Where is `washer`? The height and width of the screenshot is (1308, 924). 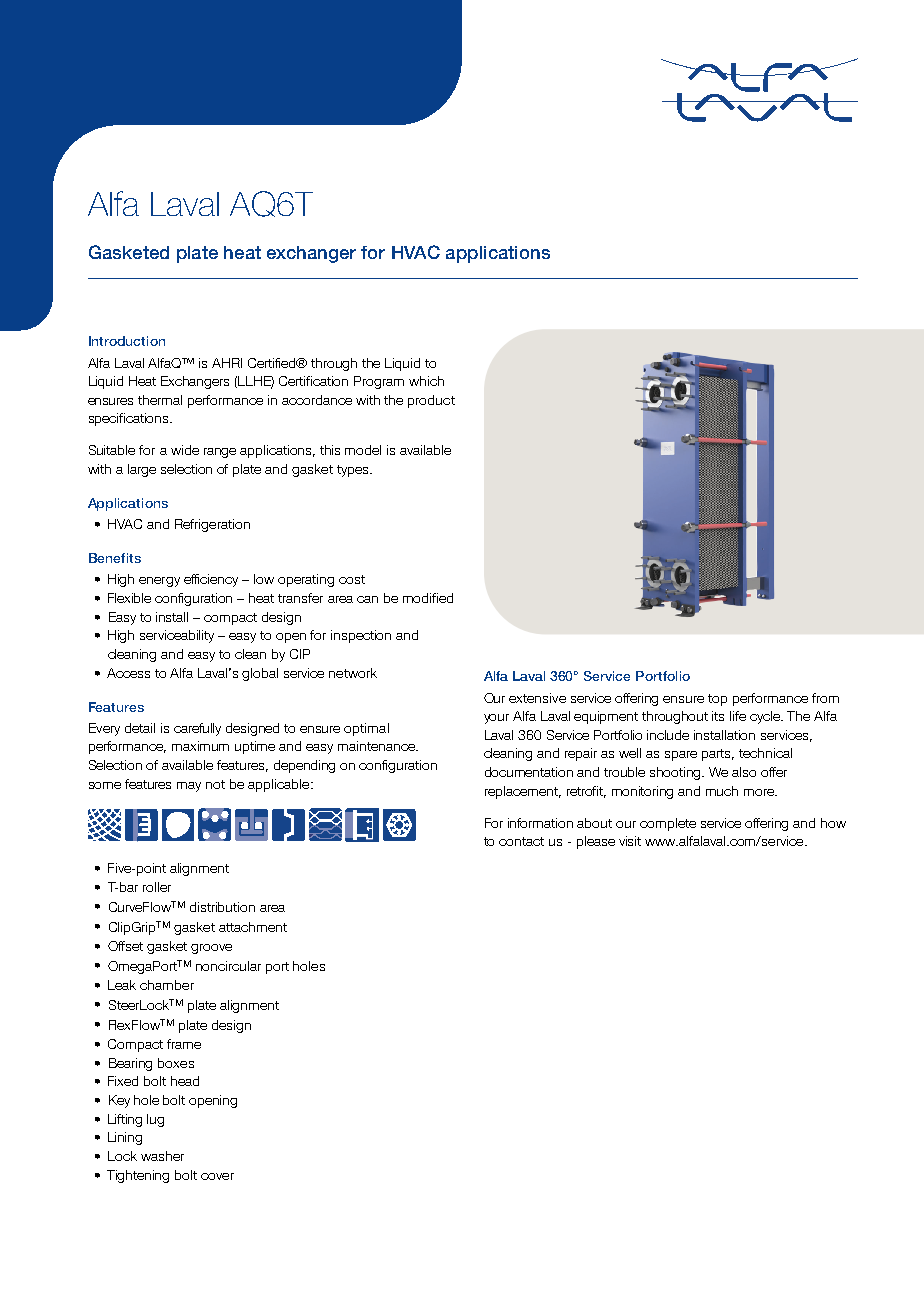
washer is located at coordinates (162, 1156).
